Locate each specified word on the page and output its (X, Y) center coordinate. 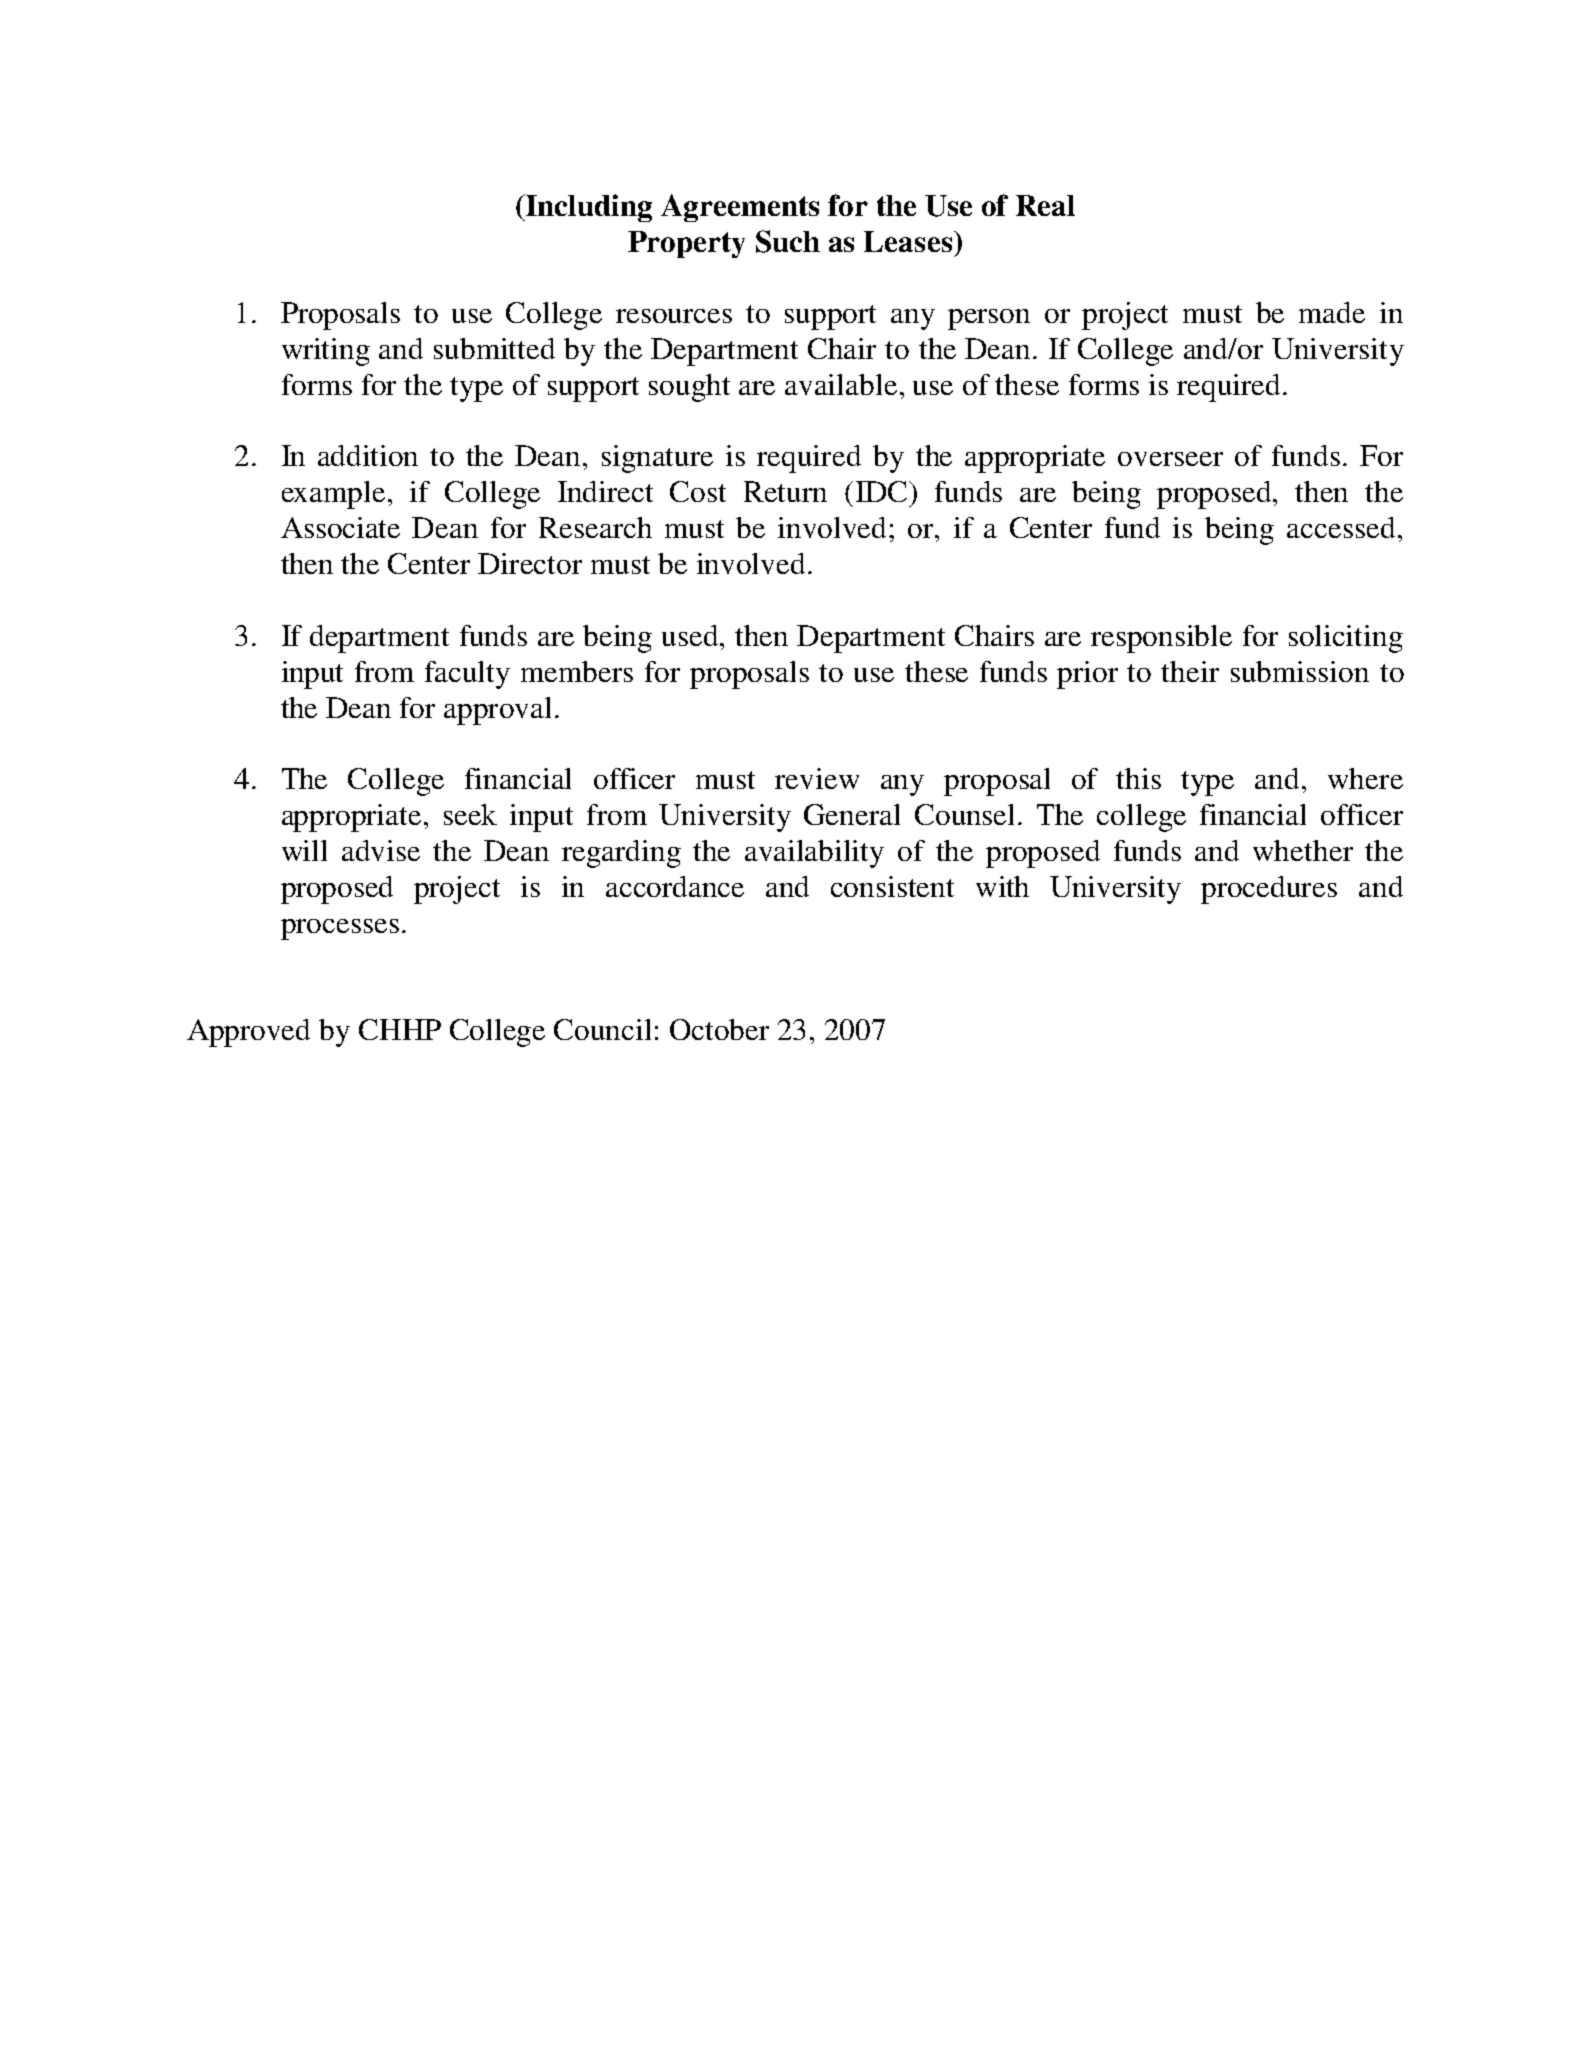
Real (1045, 205)
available (841, 384)
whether (1303, 850)
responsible (1161, 639)
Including (587, 208)
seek (470, 814)
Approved (248, 1033)
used (692, 635)
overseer (1170, 459)
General (852, 814)
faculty (467, 675)
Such (788, 241)
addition (368, 455)
